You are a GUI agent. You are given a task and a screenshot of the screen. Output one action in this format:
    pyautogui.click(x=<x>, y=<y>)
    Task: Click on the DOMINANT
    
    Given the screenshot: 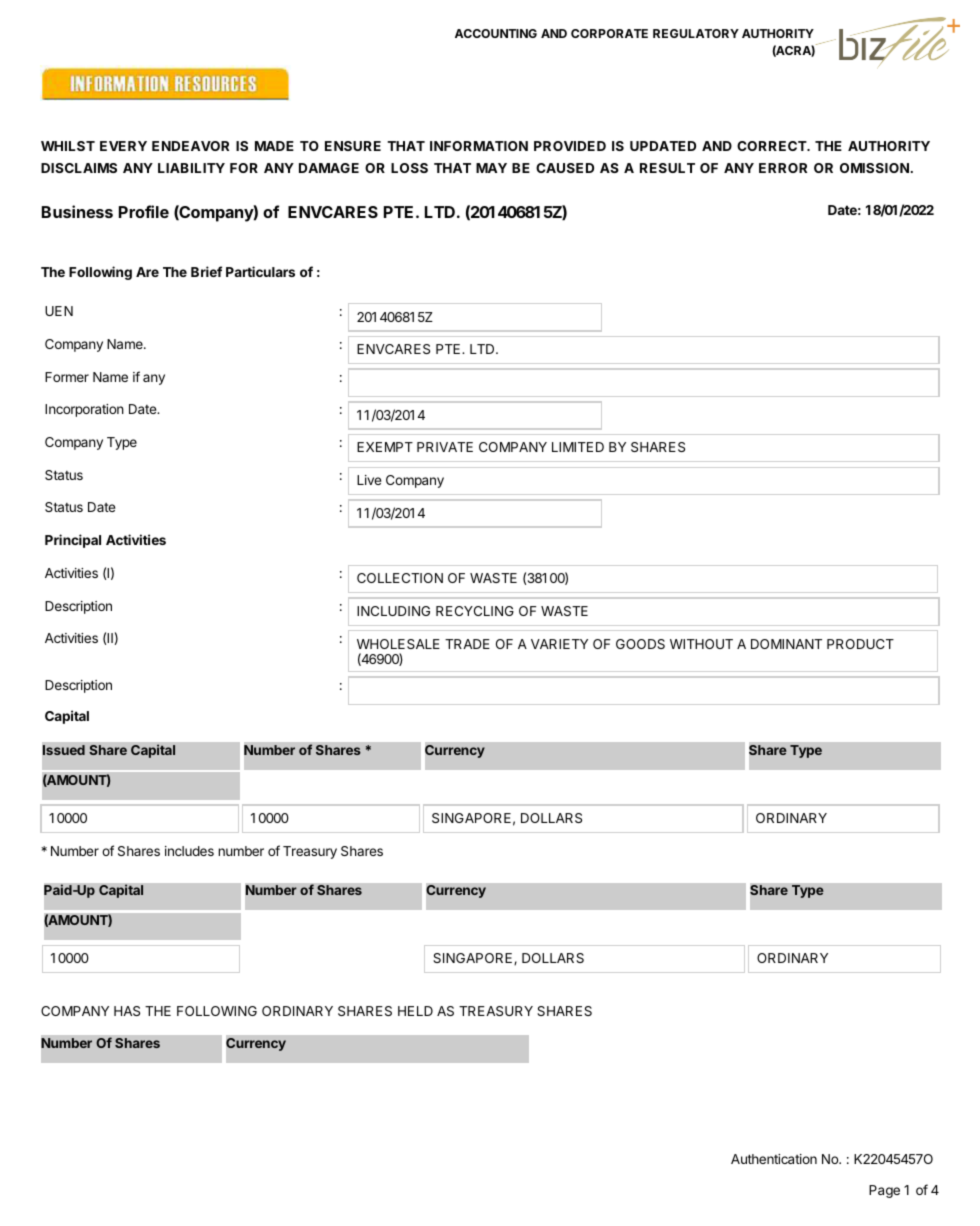 What is the action you would take?
    pyautogui.click(x=786, y=644)
